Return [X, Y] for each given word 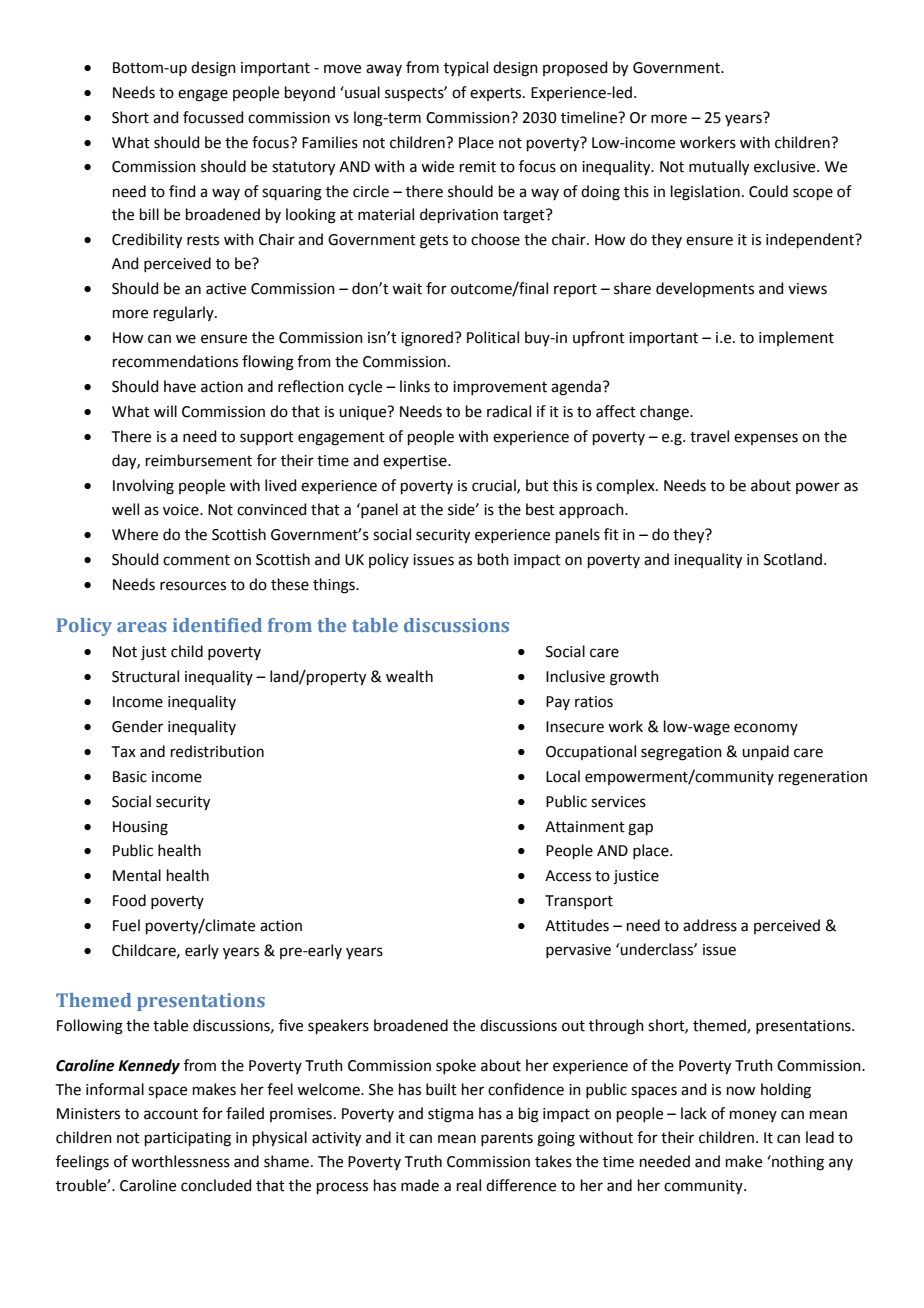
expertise [416, 462]
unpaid [765, 752]
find [182, 191]
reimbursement [199, 460]
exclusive [786, 166]
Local [563, 776]
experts [497, 94]
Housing [140, 828]
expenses [766, 439]
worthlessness [180, 1161]
